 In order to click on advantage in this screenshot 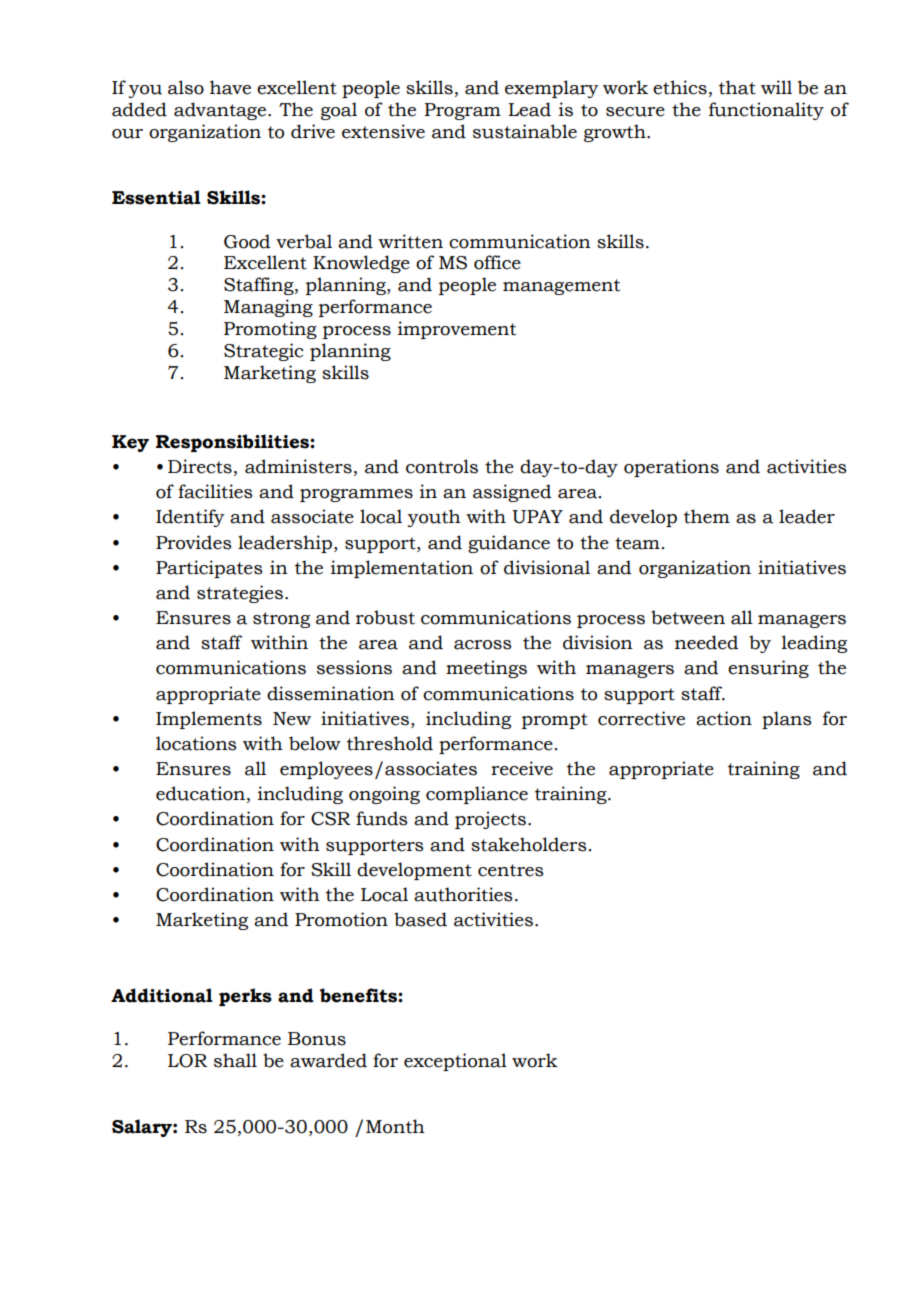, I will do `click(221, 111)`.
